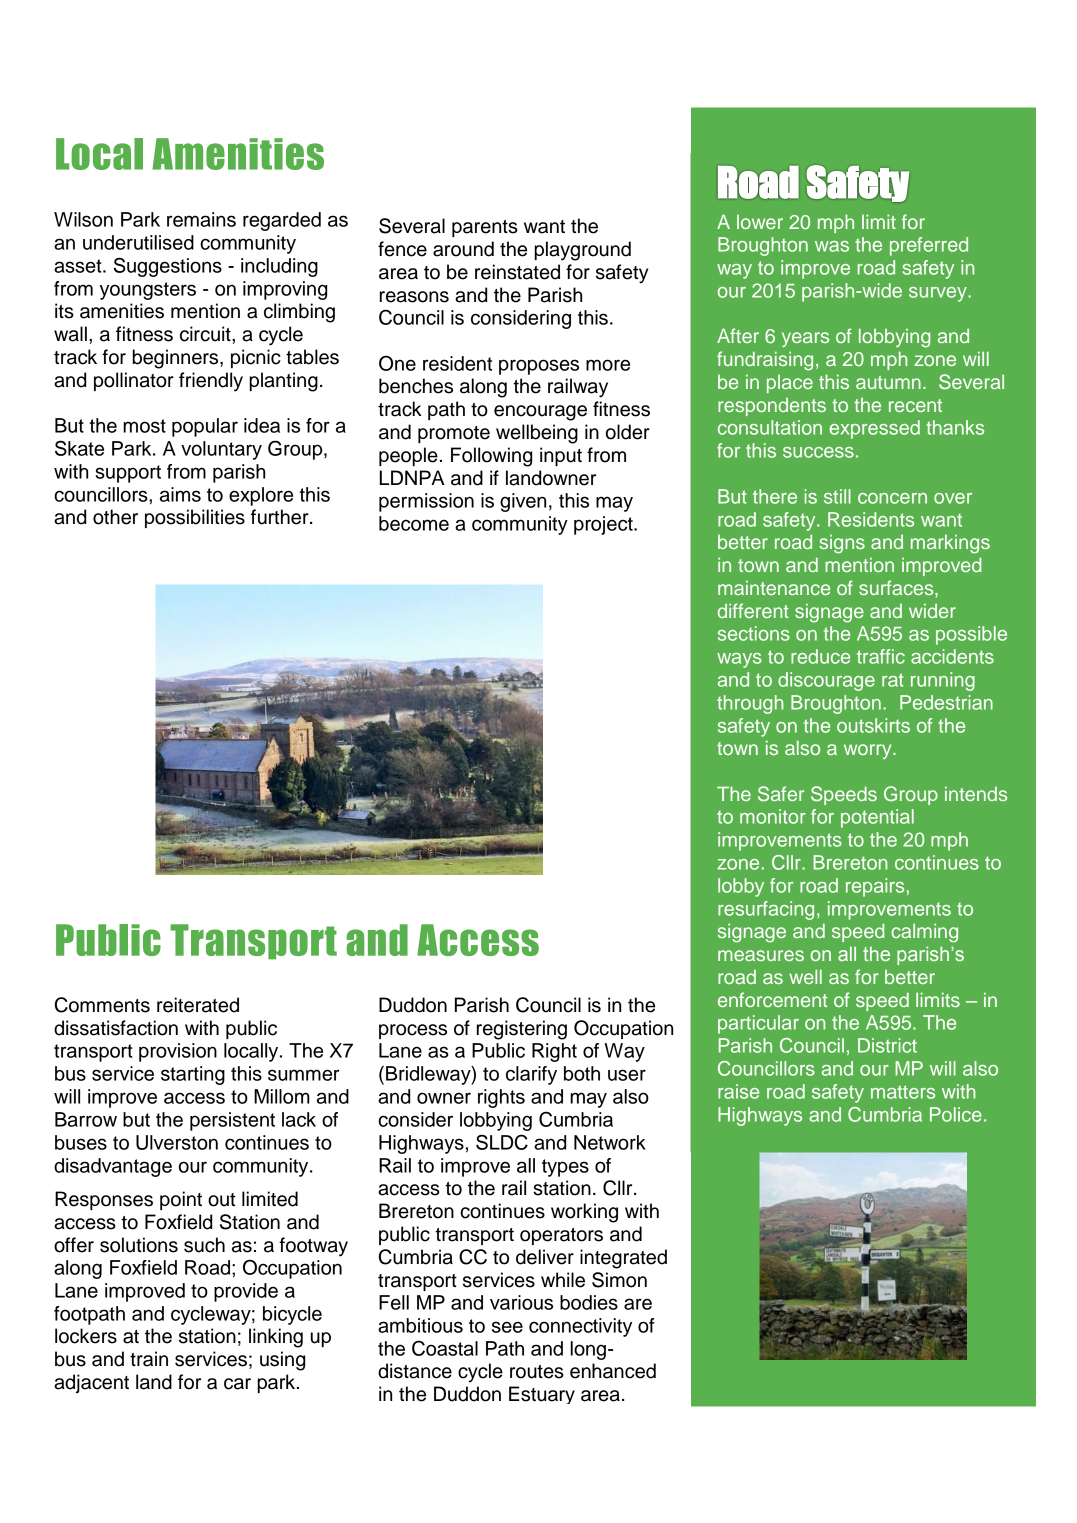  Describe the element at coordinates (198, 1005) in the document. I see `reiterated` at that location.
